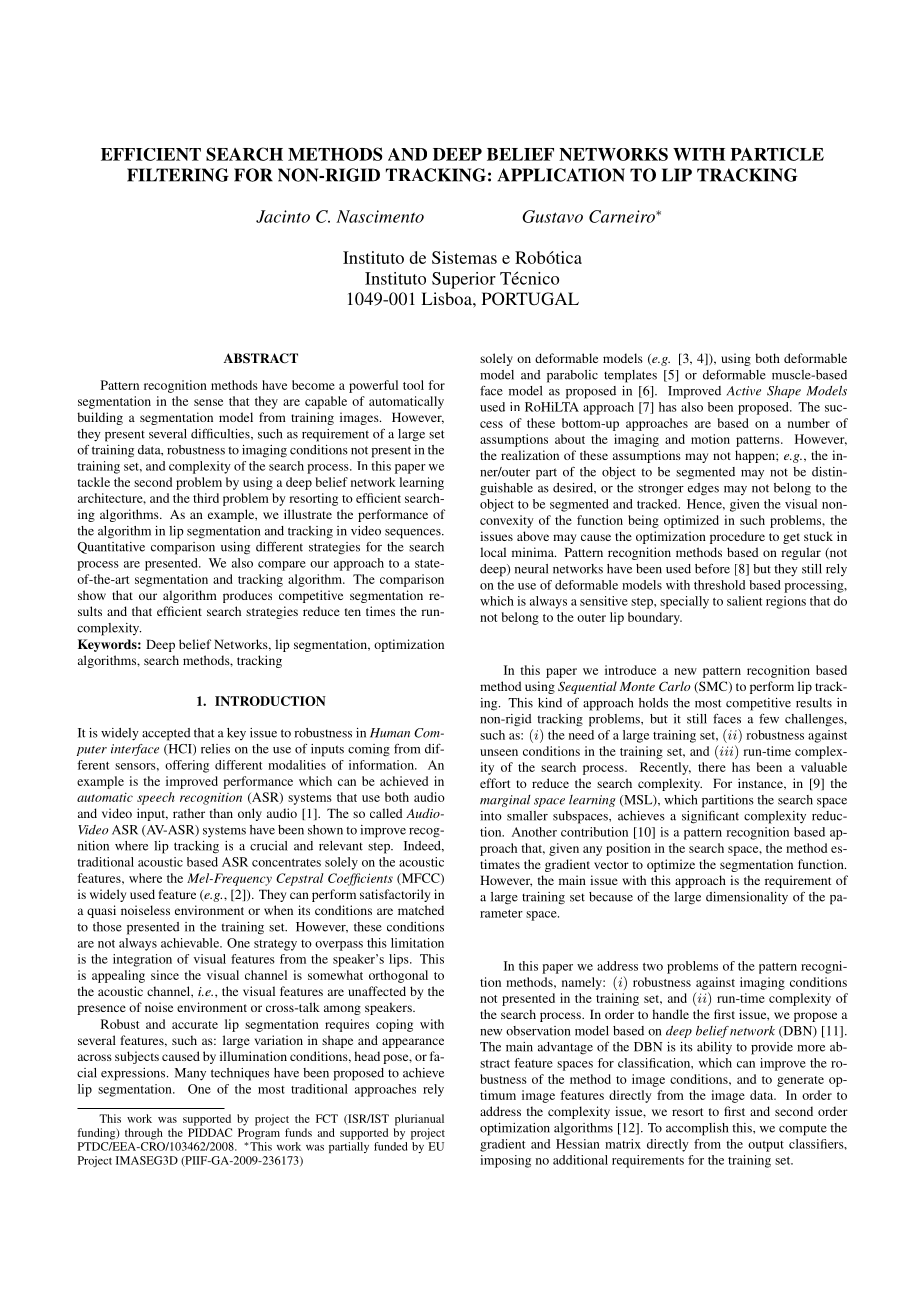 This page has height=1308, width=924. I want to click on tool, so click(413, 385).
